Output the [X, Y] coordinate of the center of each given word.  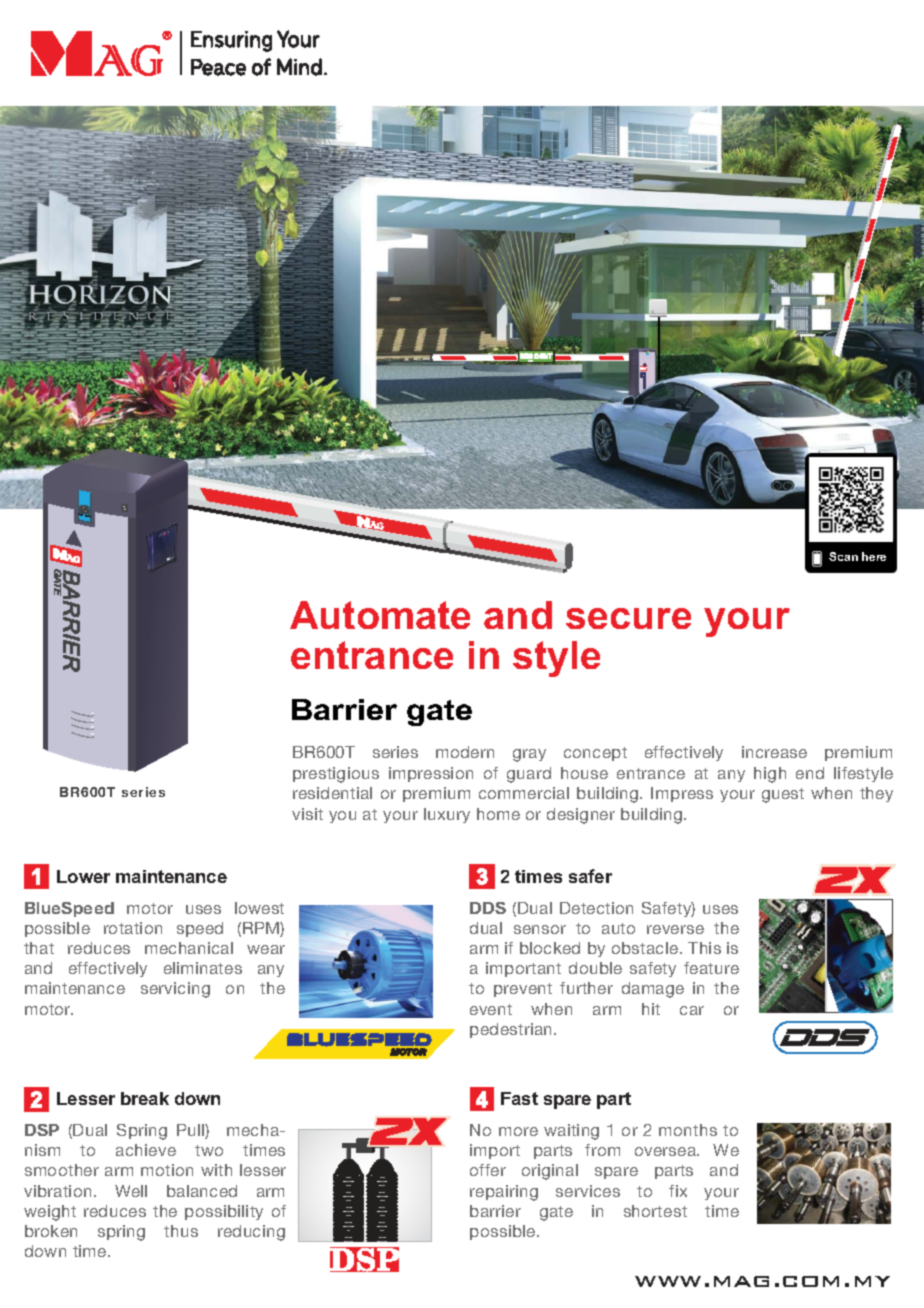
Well [131, 1191]
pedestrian [512, 1030]
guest [783, 795]
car [692, 1010]
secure [628, 618]
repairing [504, 1193]
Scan [843, 556]
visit [307, 814]
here [874, 556]
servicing [175, 990]
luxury [447, 815]
